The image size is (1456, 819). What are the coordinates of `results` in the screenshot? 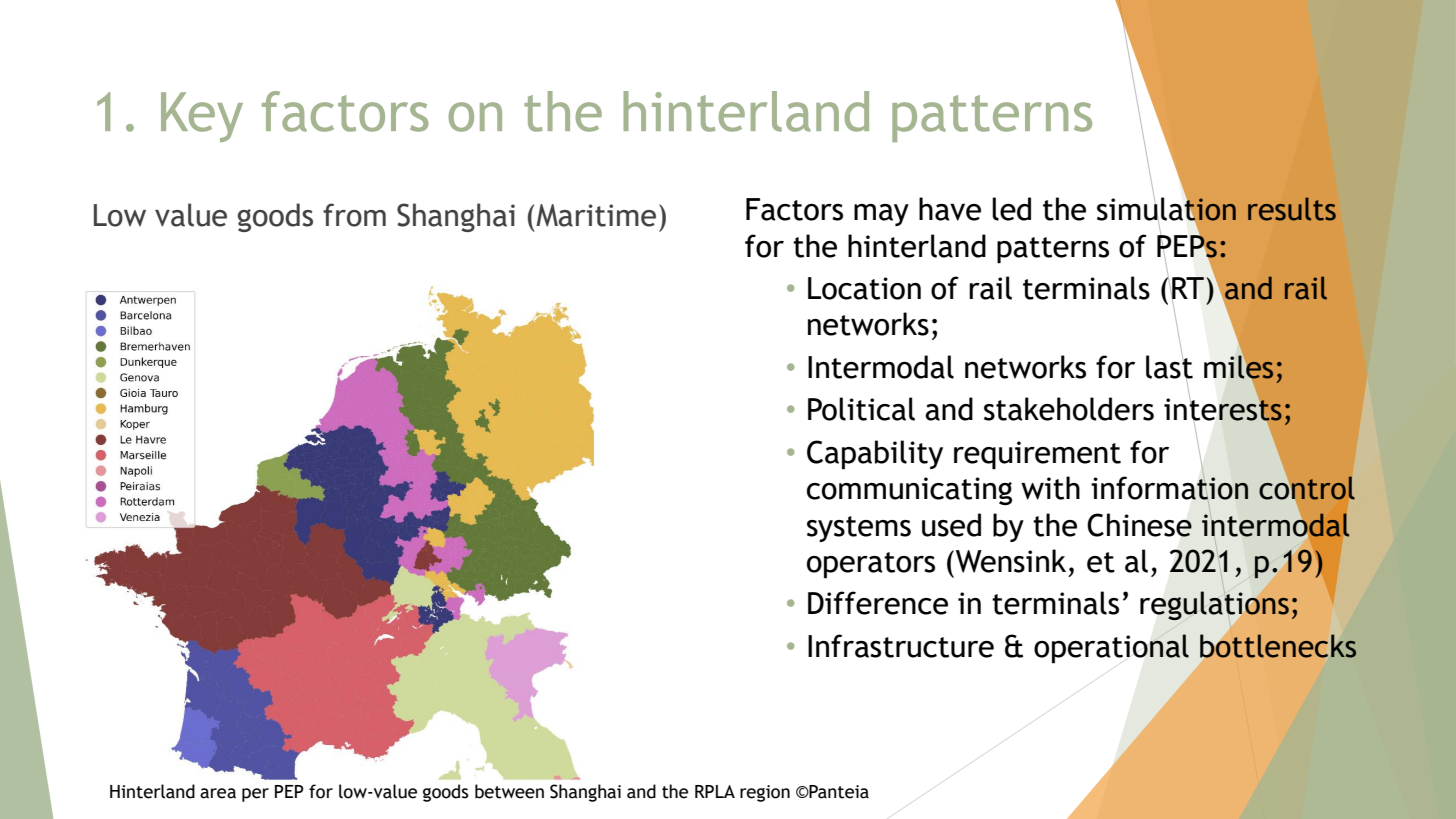 It's located at (1292, 209).
